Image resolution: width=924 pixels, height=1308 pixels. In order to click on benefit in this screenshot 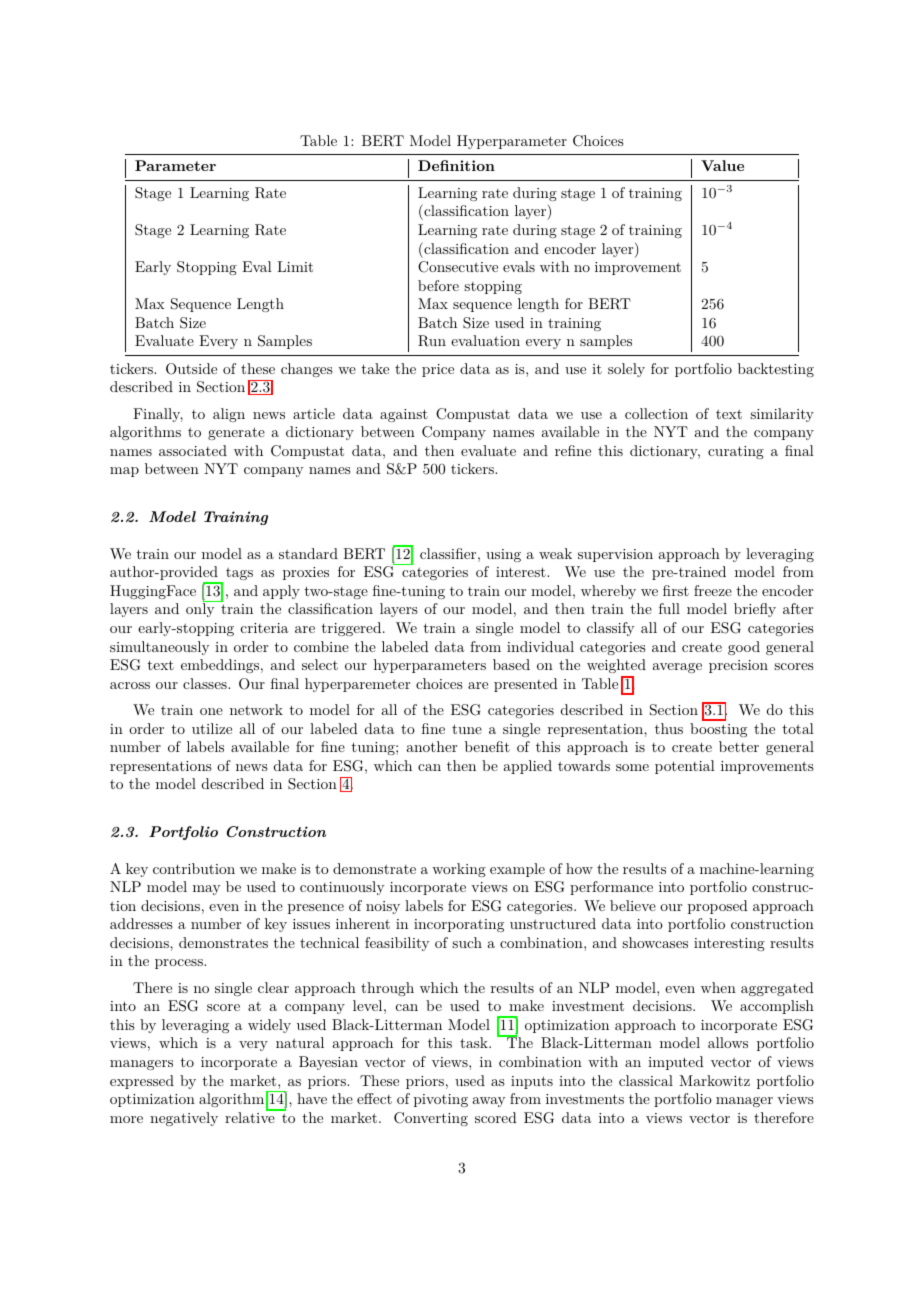, I will do `click(487, 746)`.
